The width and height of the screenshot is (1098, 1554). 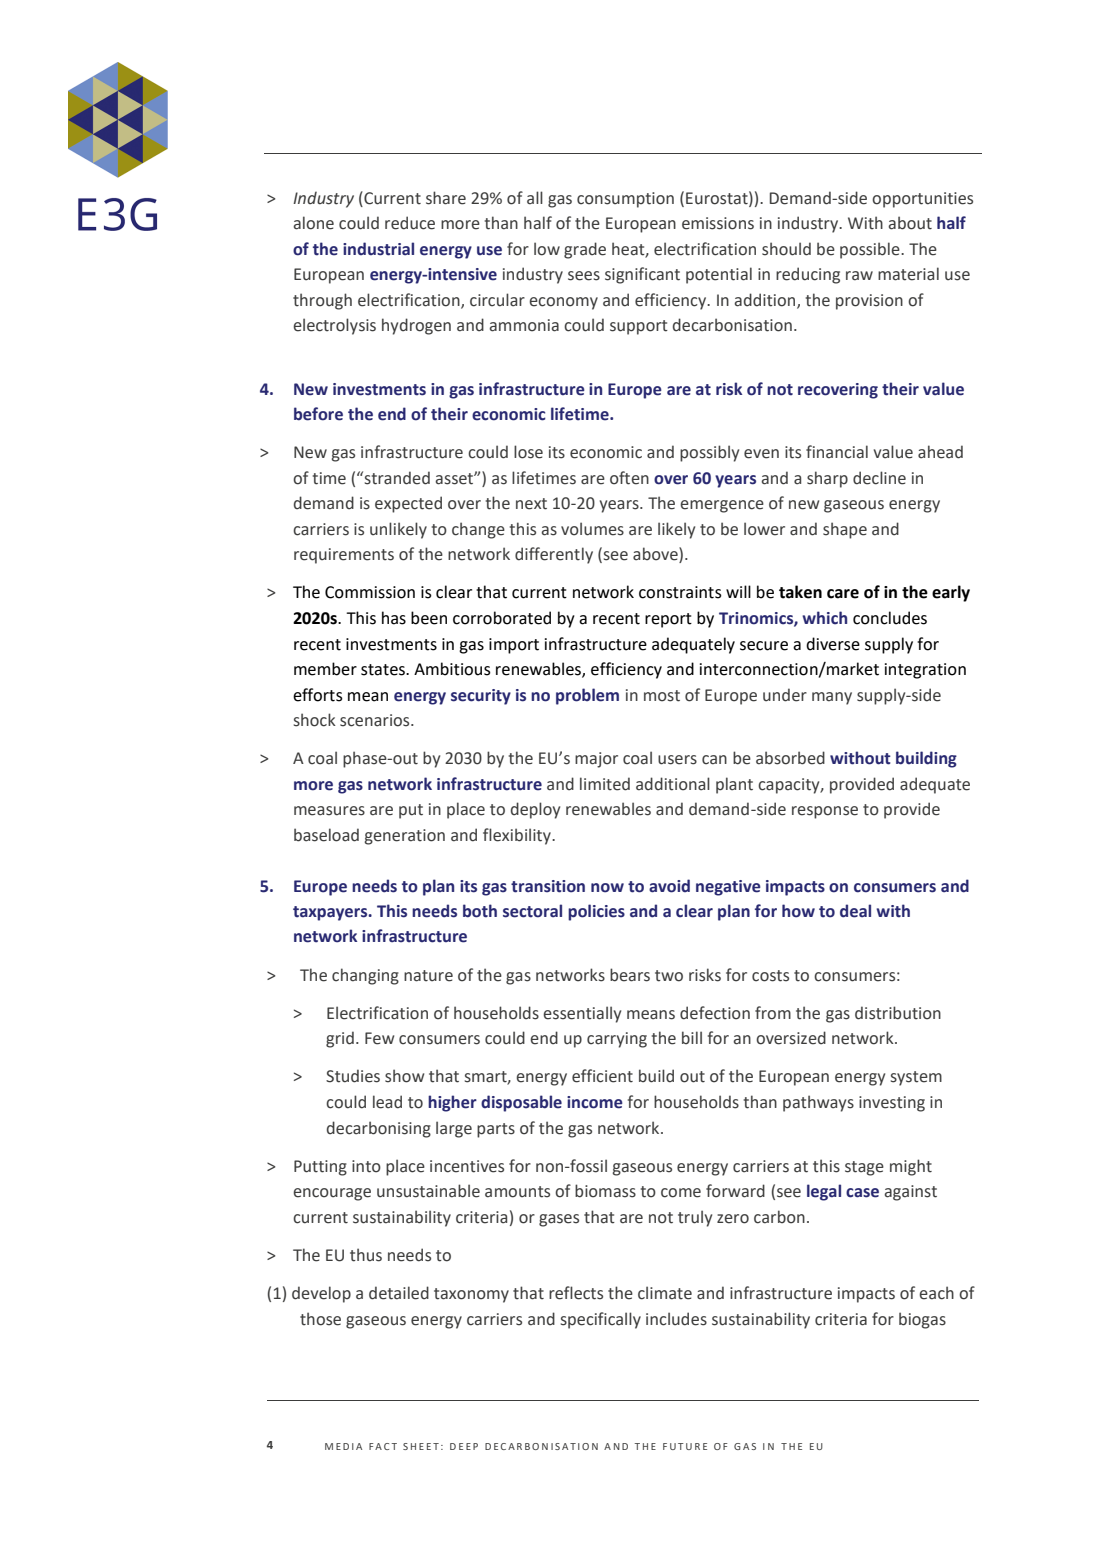 I want to click on deal, so click(x=855, y=911).
